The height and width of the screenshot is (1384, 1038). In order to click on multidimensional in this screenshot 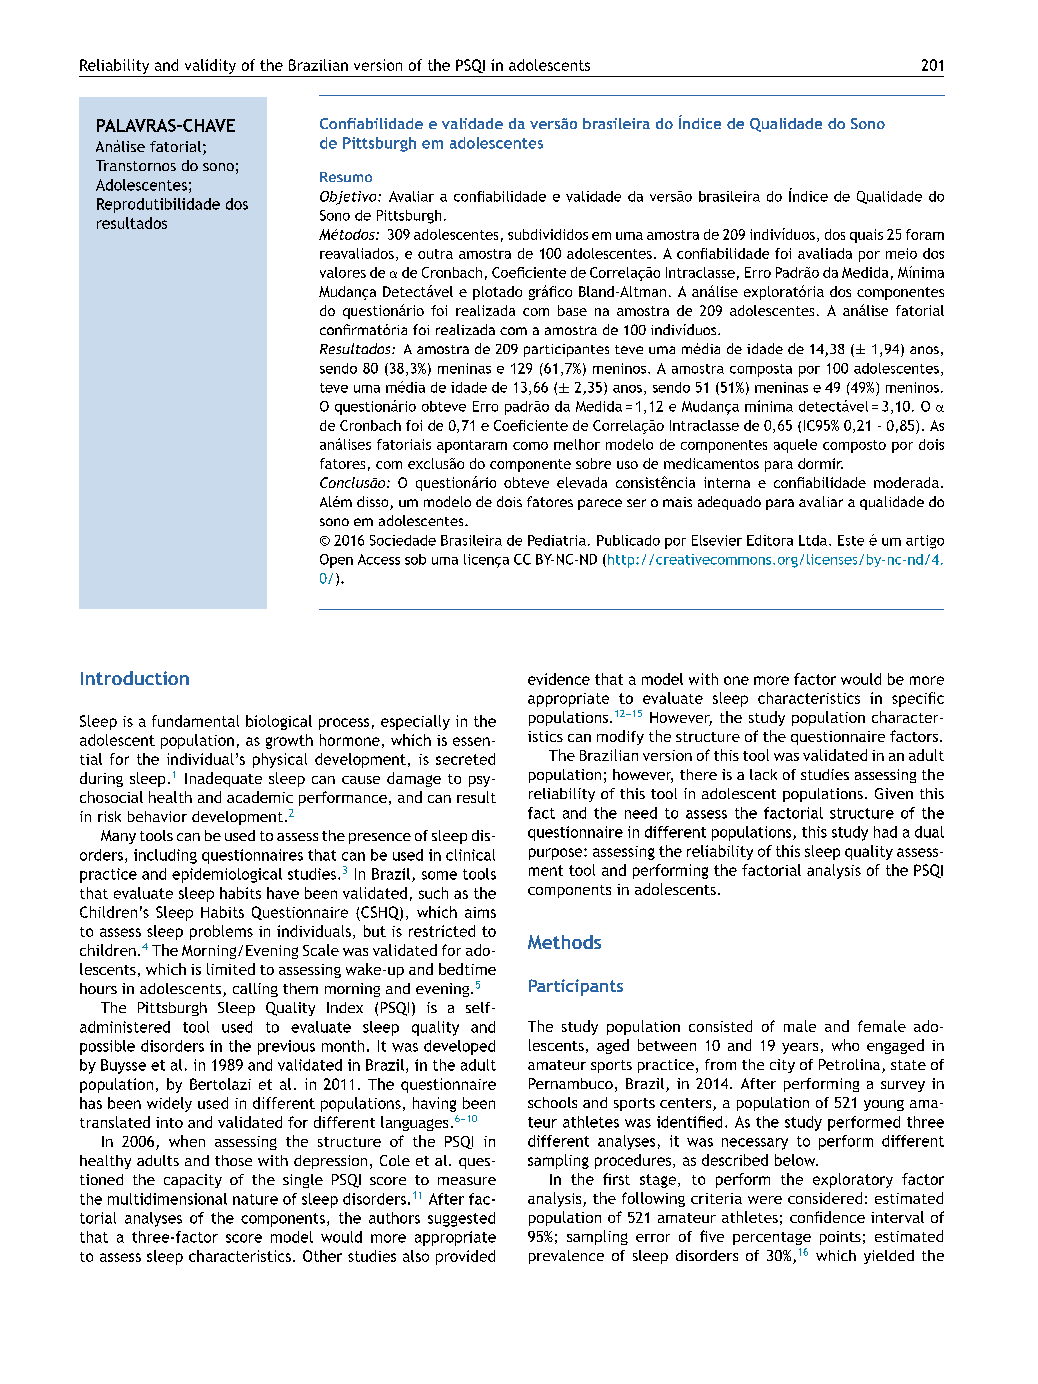, I will do `click(167, 1199)`.
